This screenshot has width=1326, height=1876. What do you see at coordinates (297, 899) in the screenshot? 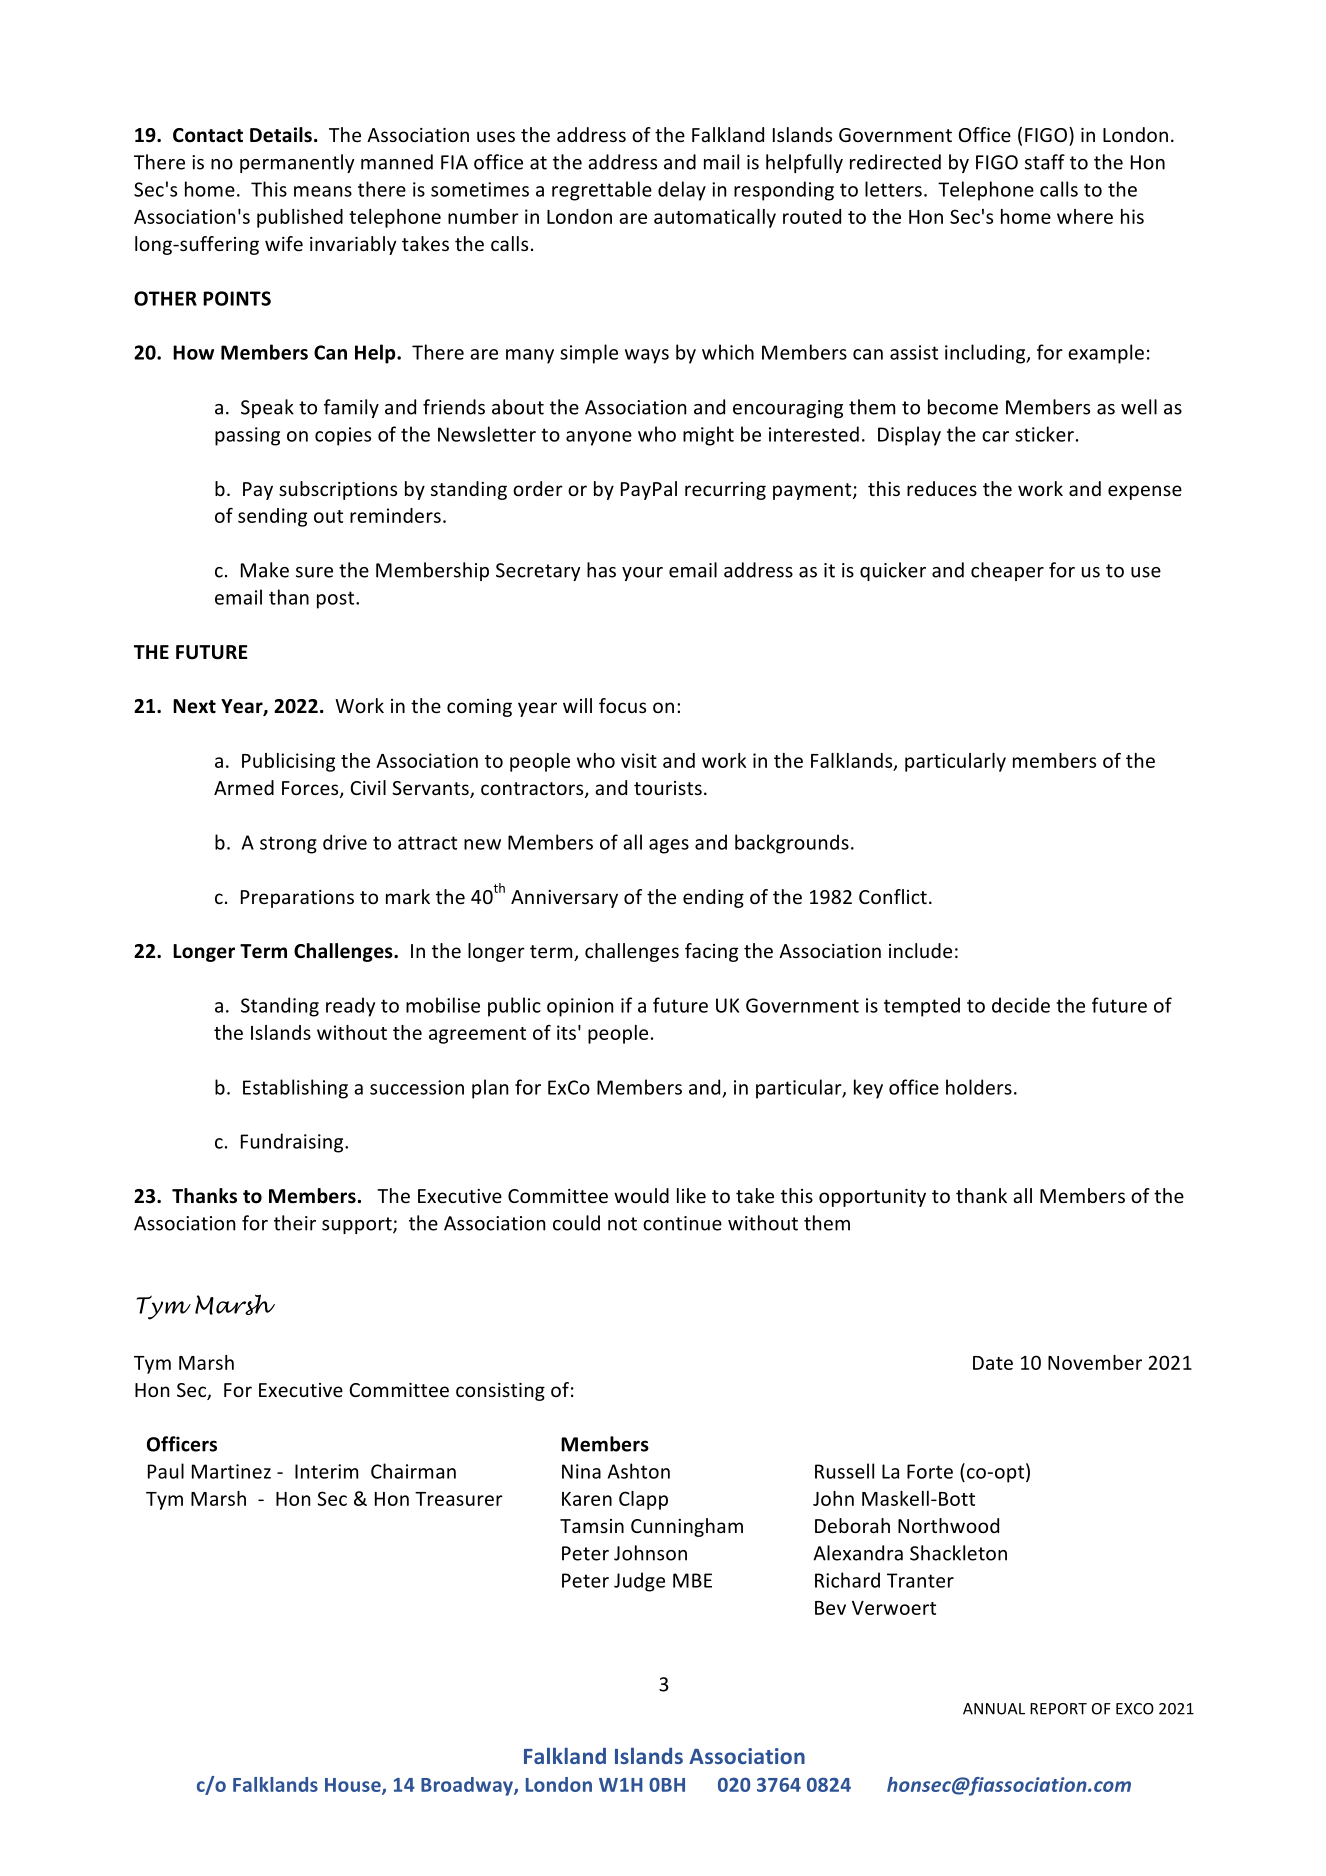
I see `Preparations` at bounding box center [297, 899].
